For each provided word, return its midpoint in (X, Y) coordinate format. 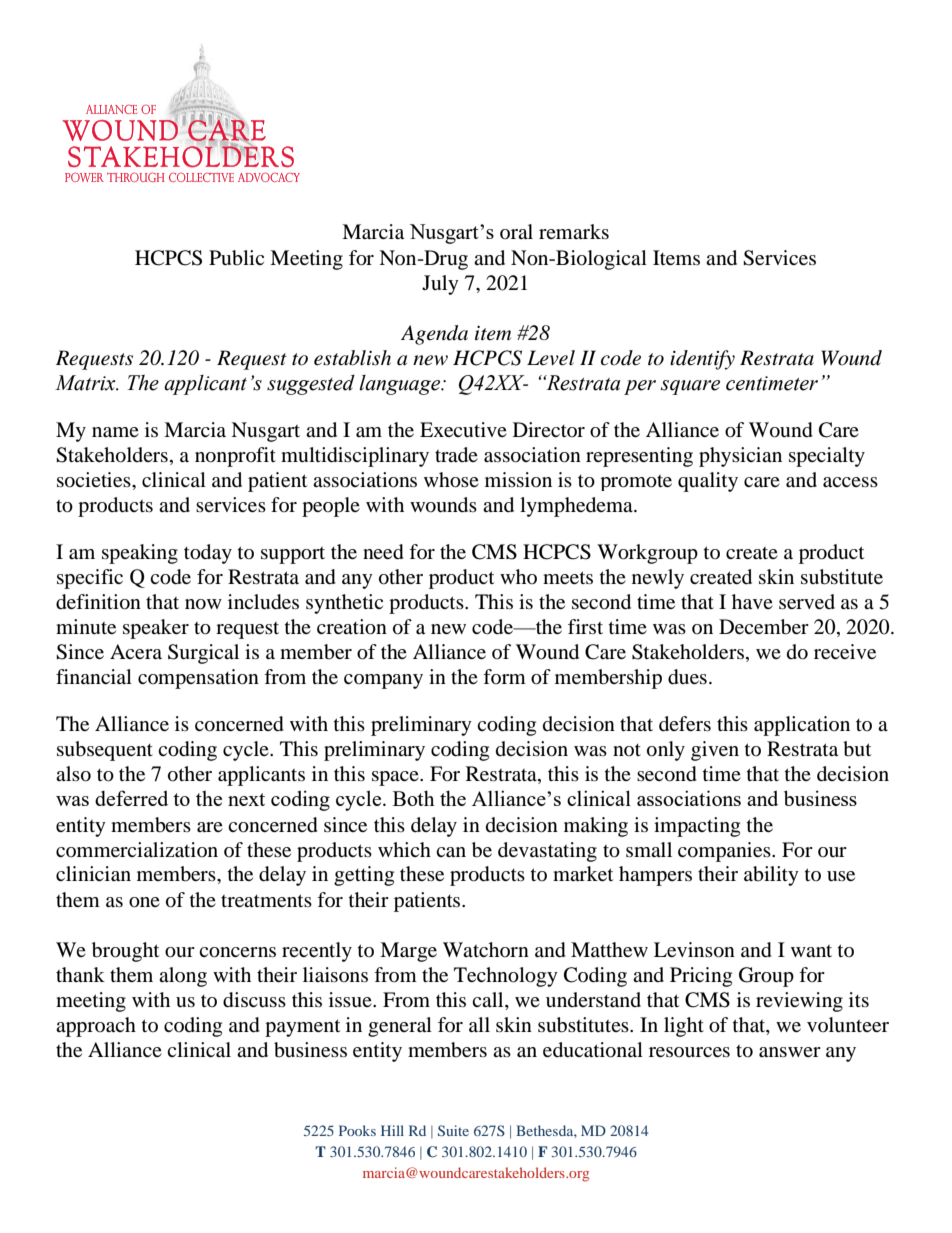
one (144, 902)
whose (451, 480)
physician (740, 457)
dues (687, 677)
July (440, 285)
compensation (198, 679)
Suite (453, 1130)
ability (771, 876)
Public (236, 258)
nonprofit (235, 457)
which (404, 849)
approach (96, 1027)
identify (702, 360)
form (504, 676)
